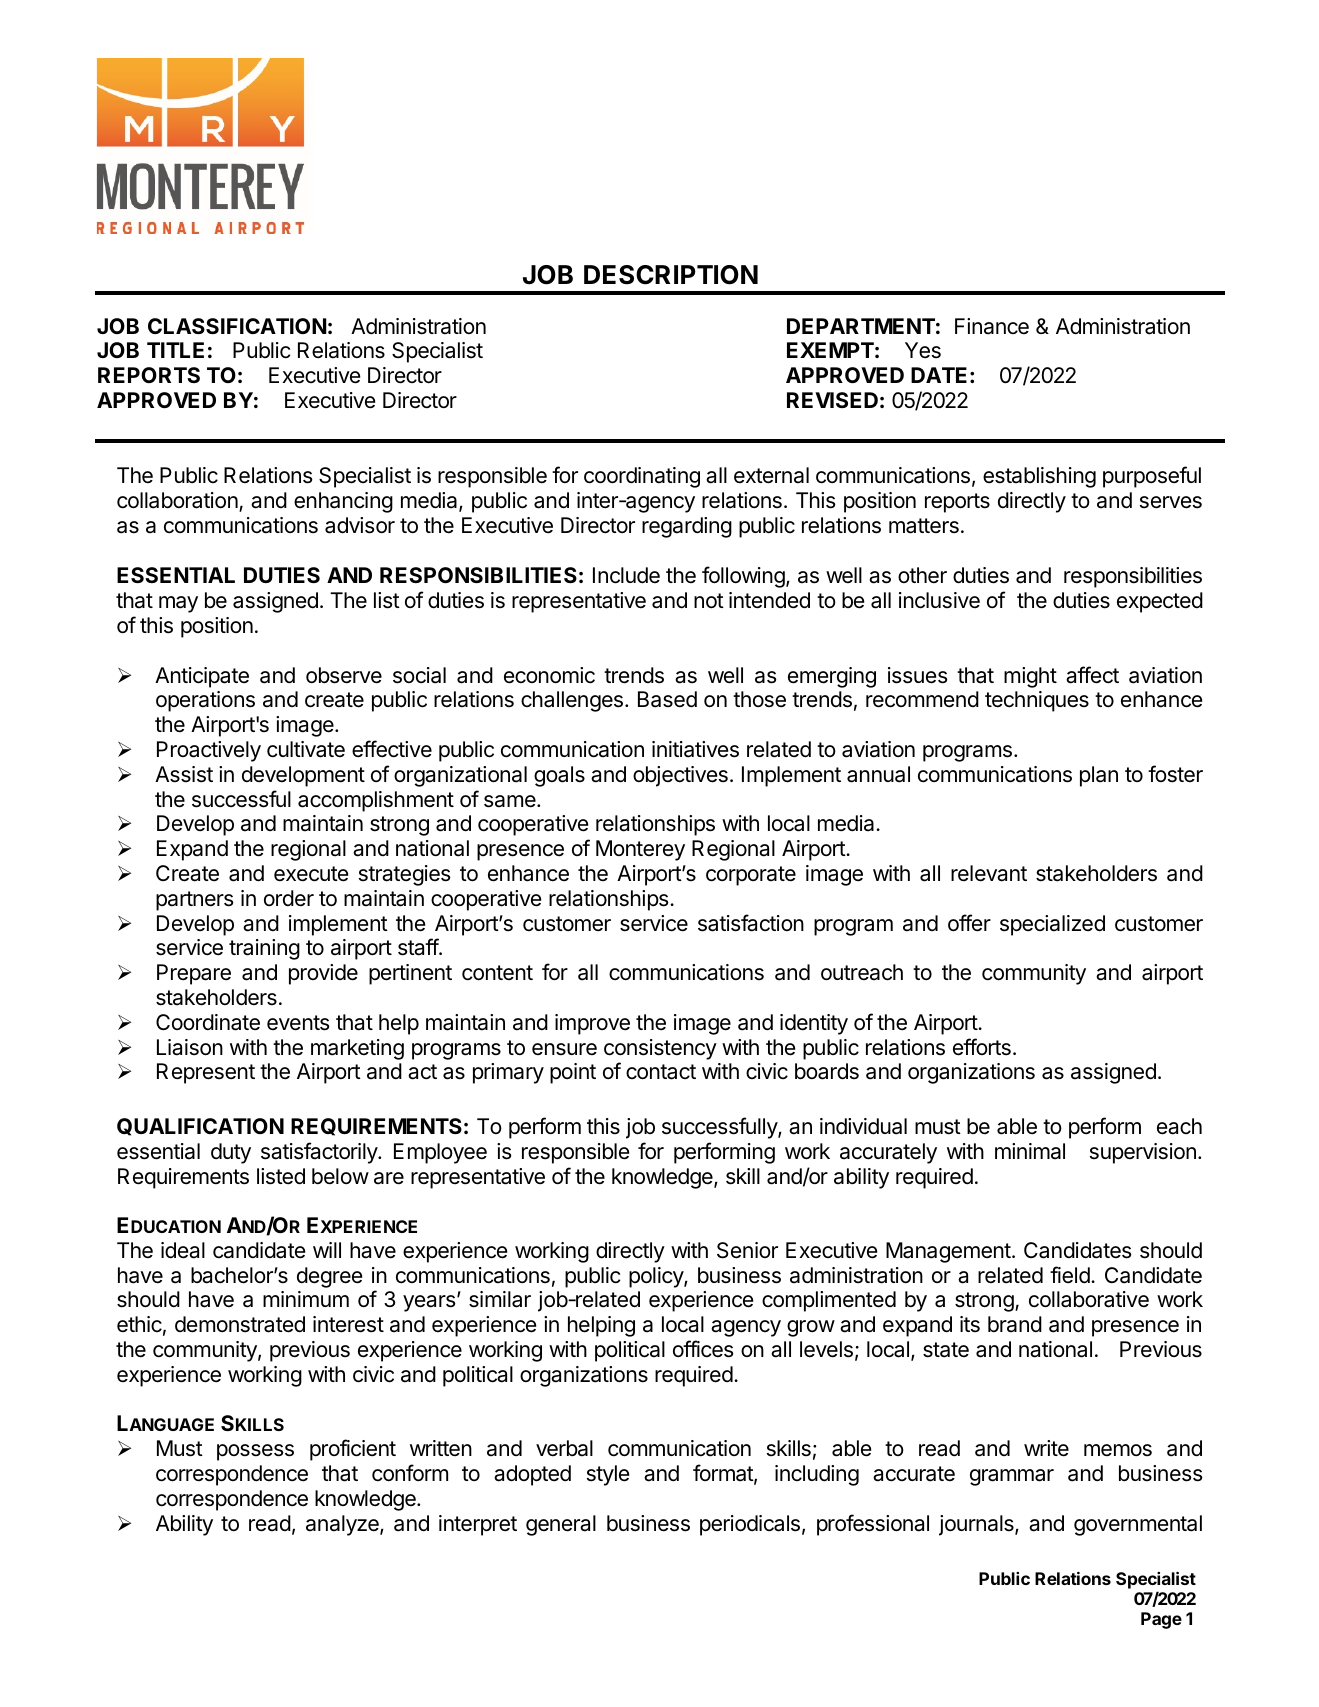 The image size is (1319, 1707). I want to click on initiatives, so click(695, 749).
